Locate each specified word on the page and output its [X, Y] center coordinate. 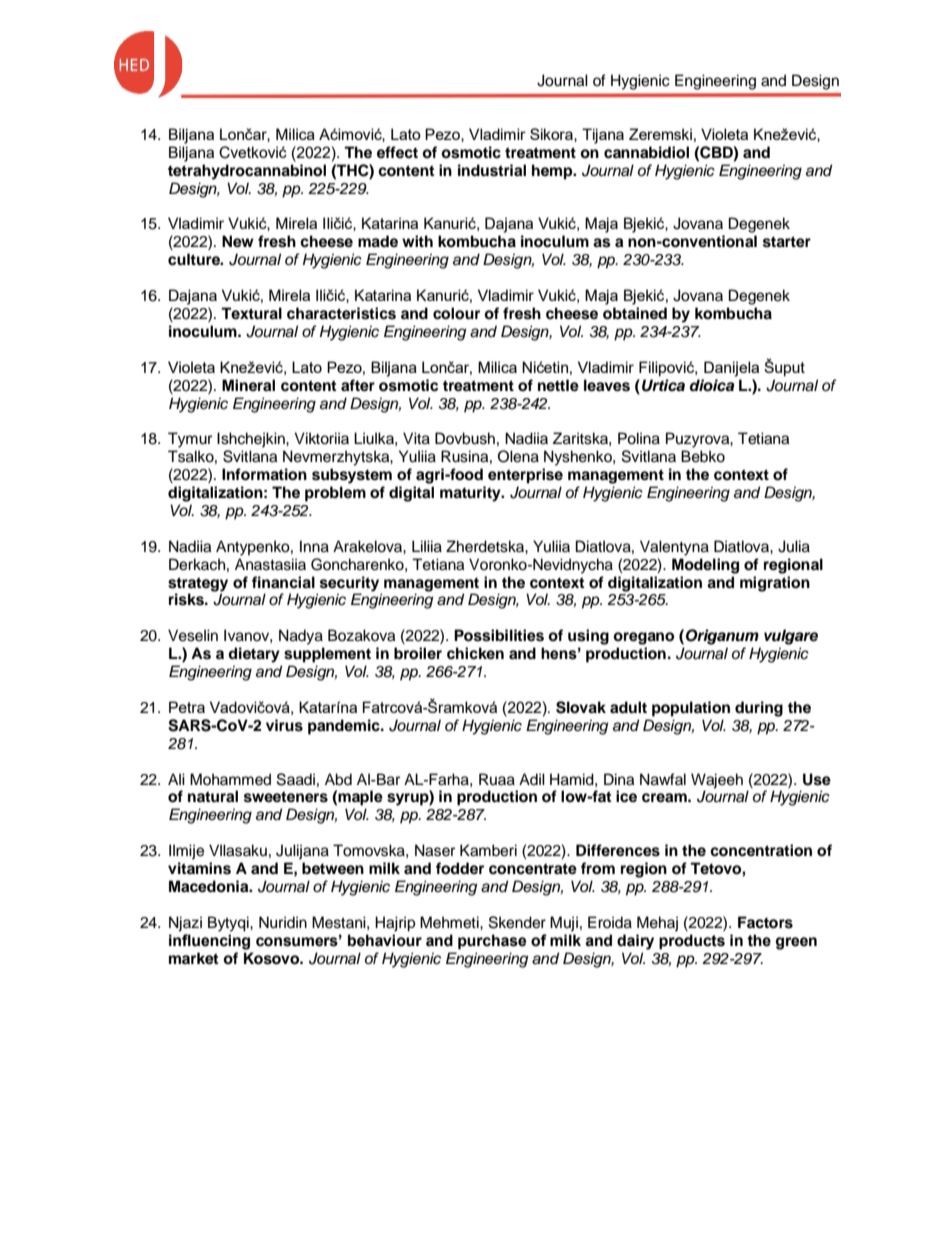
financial [283, 582]
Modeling [705, 566]
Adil [532, 779]
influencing [209, 942]
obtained [635, 313]
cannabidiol [646, 152]
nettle [558, 385]
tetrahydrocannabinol [247, 172]
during [759, 709]
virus [284, 725]
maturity [471, 494]
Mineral [248, 385]
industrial [492, 170]
